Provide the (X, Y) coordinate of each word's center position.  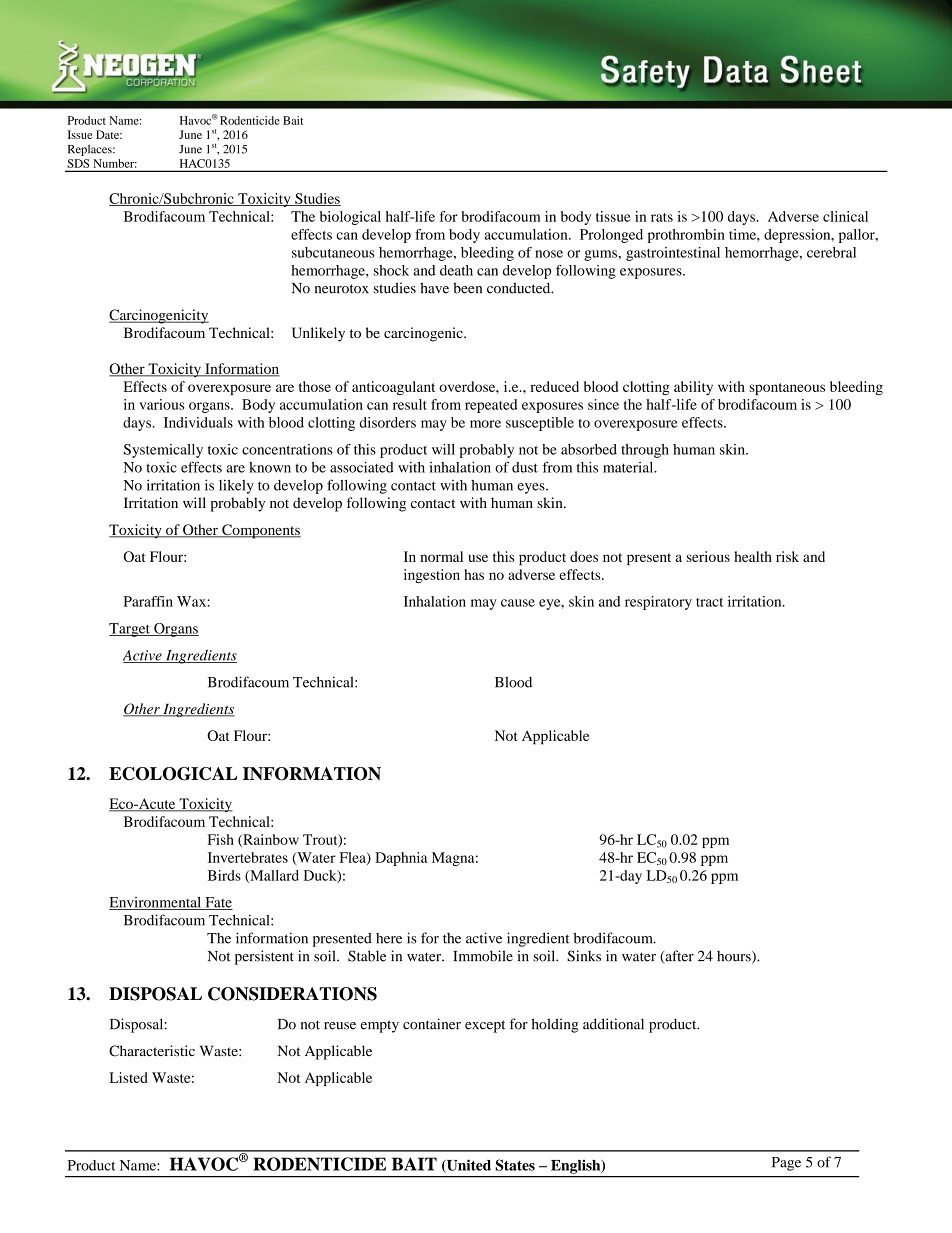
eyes (532, 488)
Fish (220, 839)
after (678, 957)
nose (549, 254)
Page (786, 1164)
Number (115, 163)
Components (260, 531)
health (753, 556)
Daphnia (401, 859)
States (515, 1165)
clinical (845, 216)
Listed (128, 1077)
